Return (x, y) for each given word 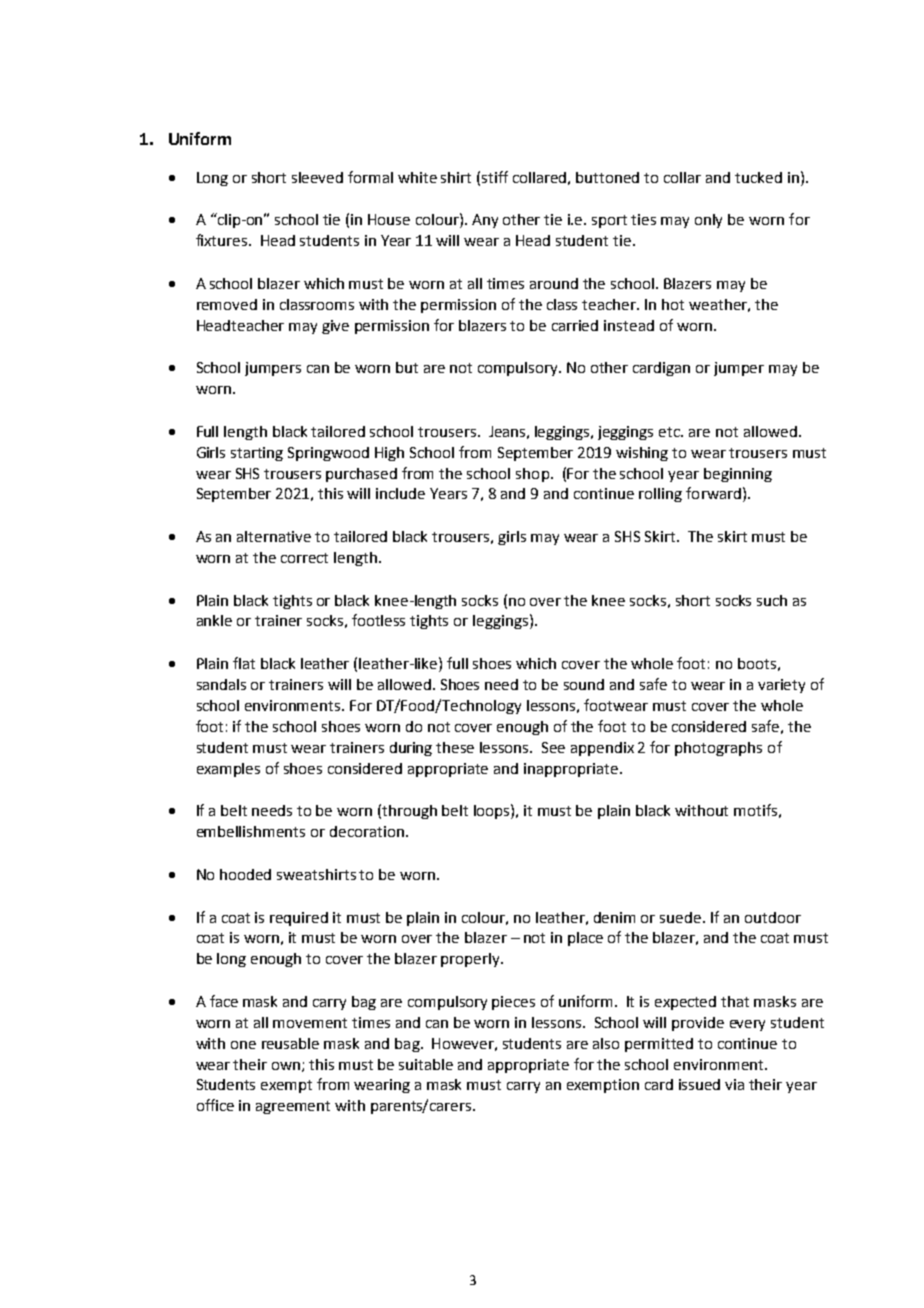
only (708, 221)
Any (485, 221)
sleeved (317, 177)
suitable (426, 1064)
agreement (293, 1107)
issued (699, 1084)
